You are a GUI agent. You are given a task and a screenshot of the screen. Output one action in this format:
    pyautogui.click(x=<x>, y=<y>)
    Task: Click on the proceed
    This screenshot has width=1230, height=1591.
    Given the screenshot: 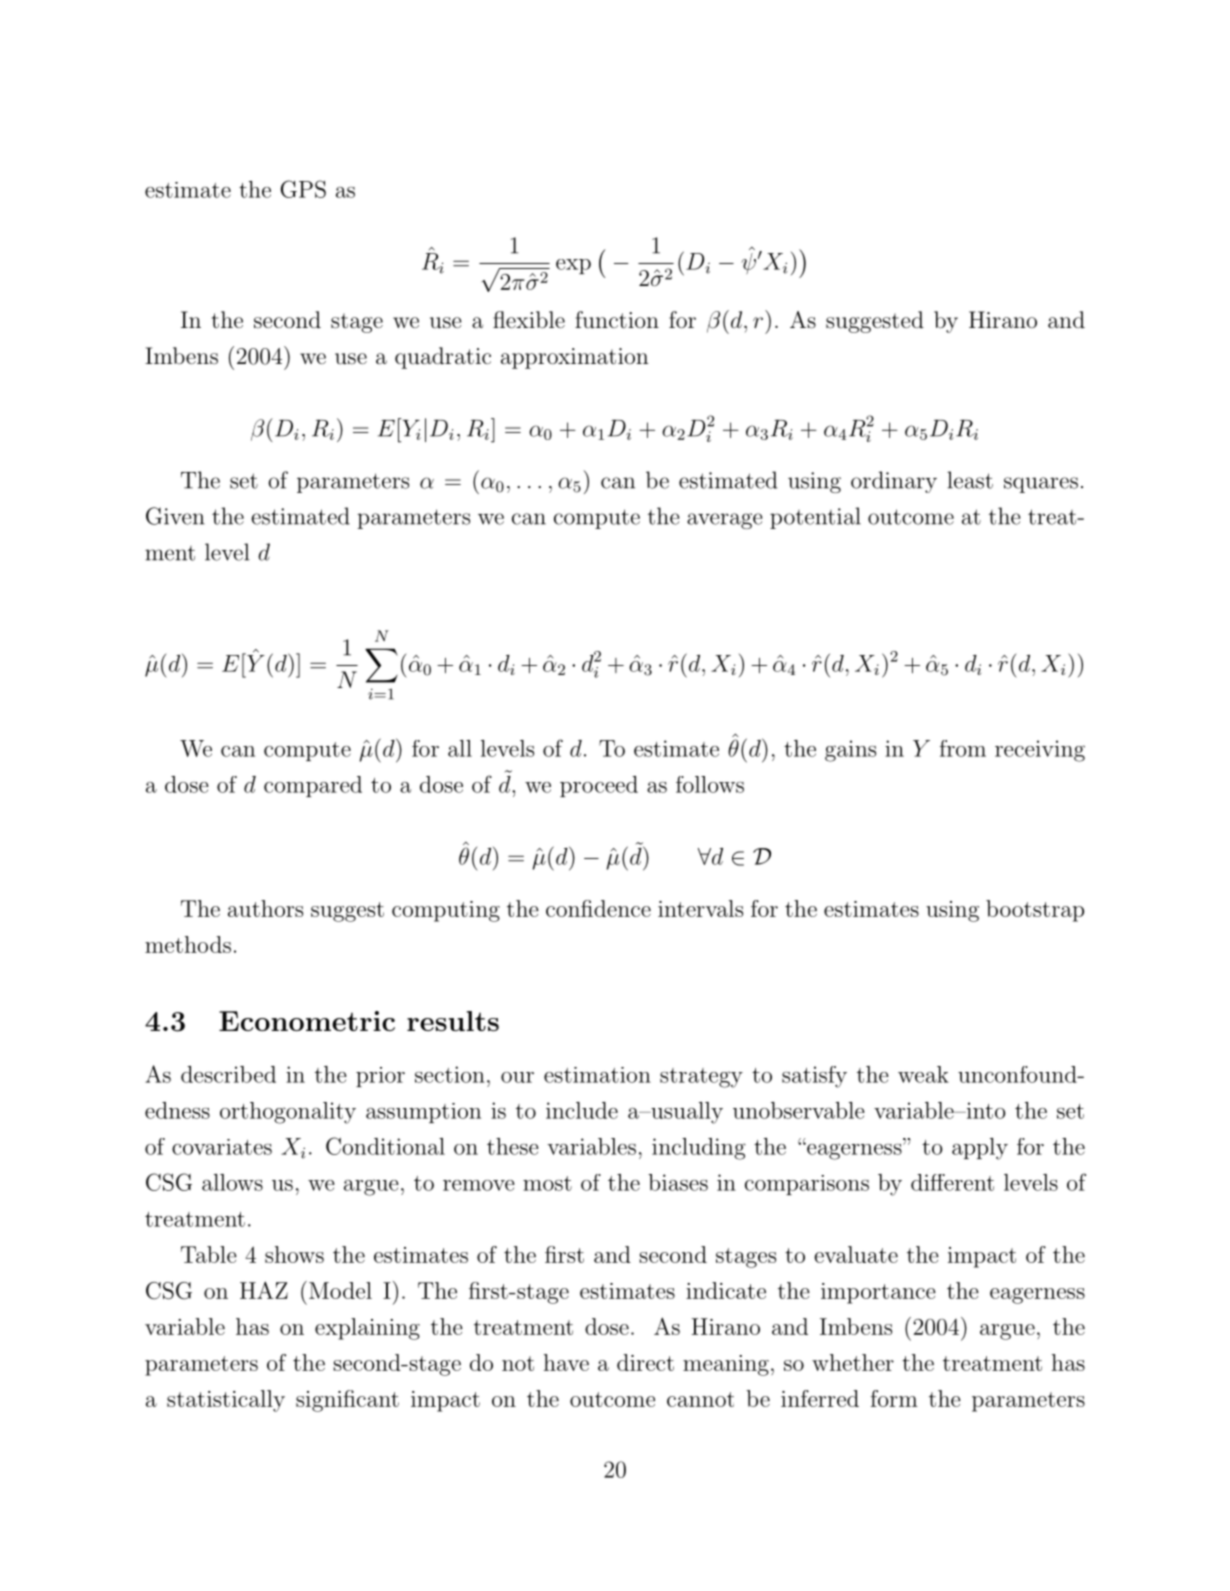 What is the action you would take?
    pyautogui.click(x=599, y=786)
